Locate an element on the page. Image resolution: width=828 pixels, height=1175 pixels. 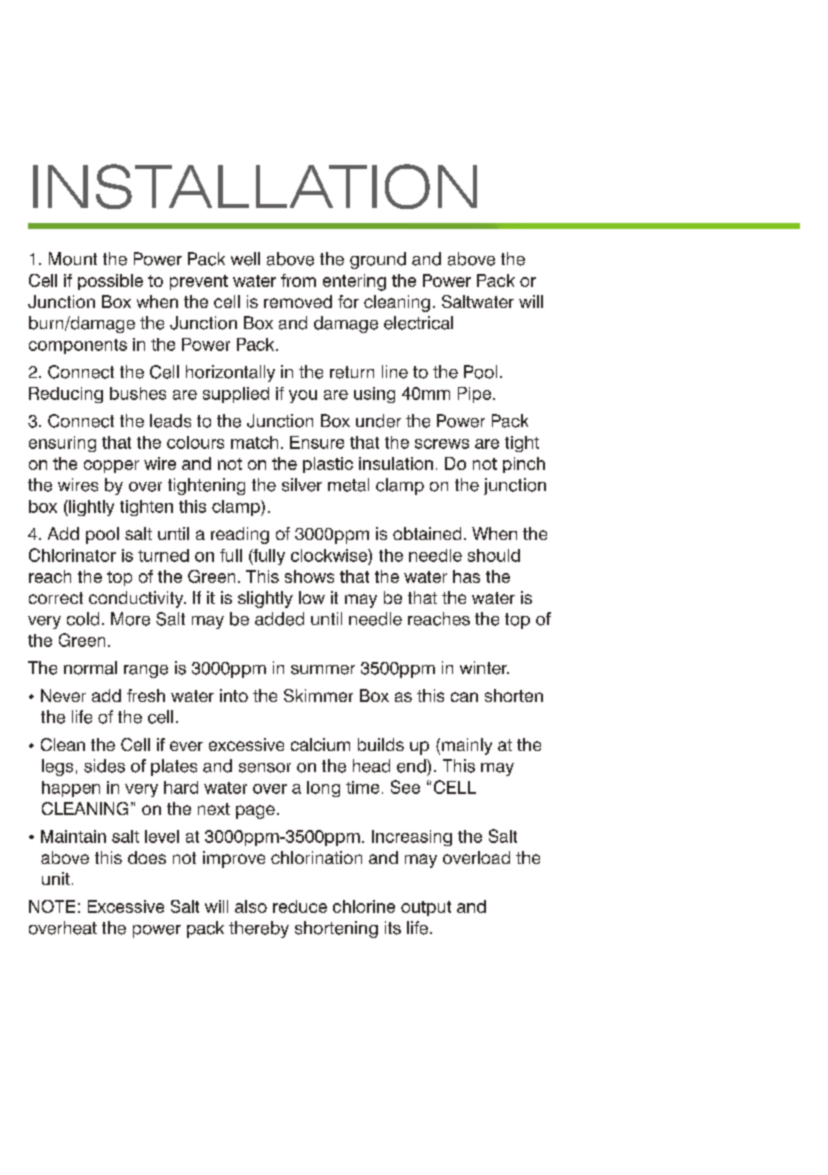
Mount is located at coordinates (73, 259).
